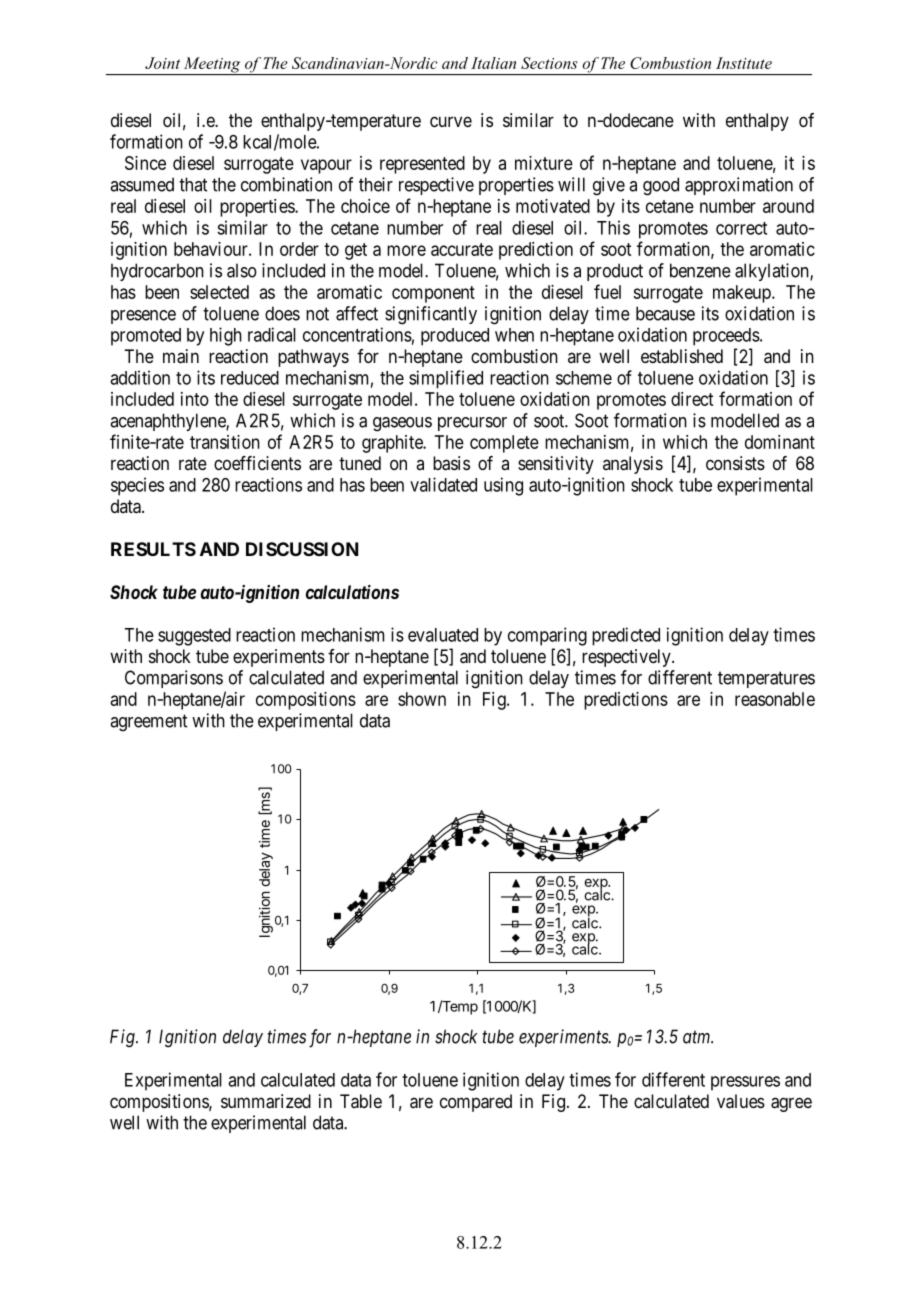 The width and height of the screenshot is (924, 1308). What do you see at coordinates (455, 337) in the screenshot?
I see `produced` at bounding box center [455, 337].
